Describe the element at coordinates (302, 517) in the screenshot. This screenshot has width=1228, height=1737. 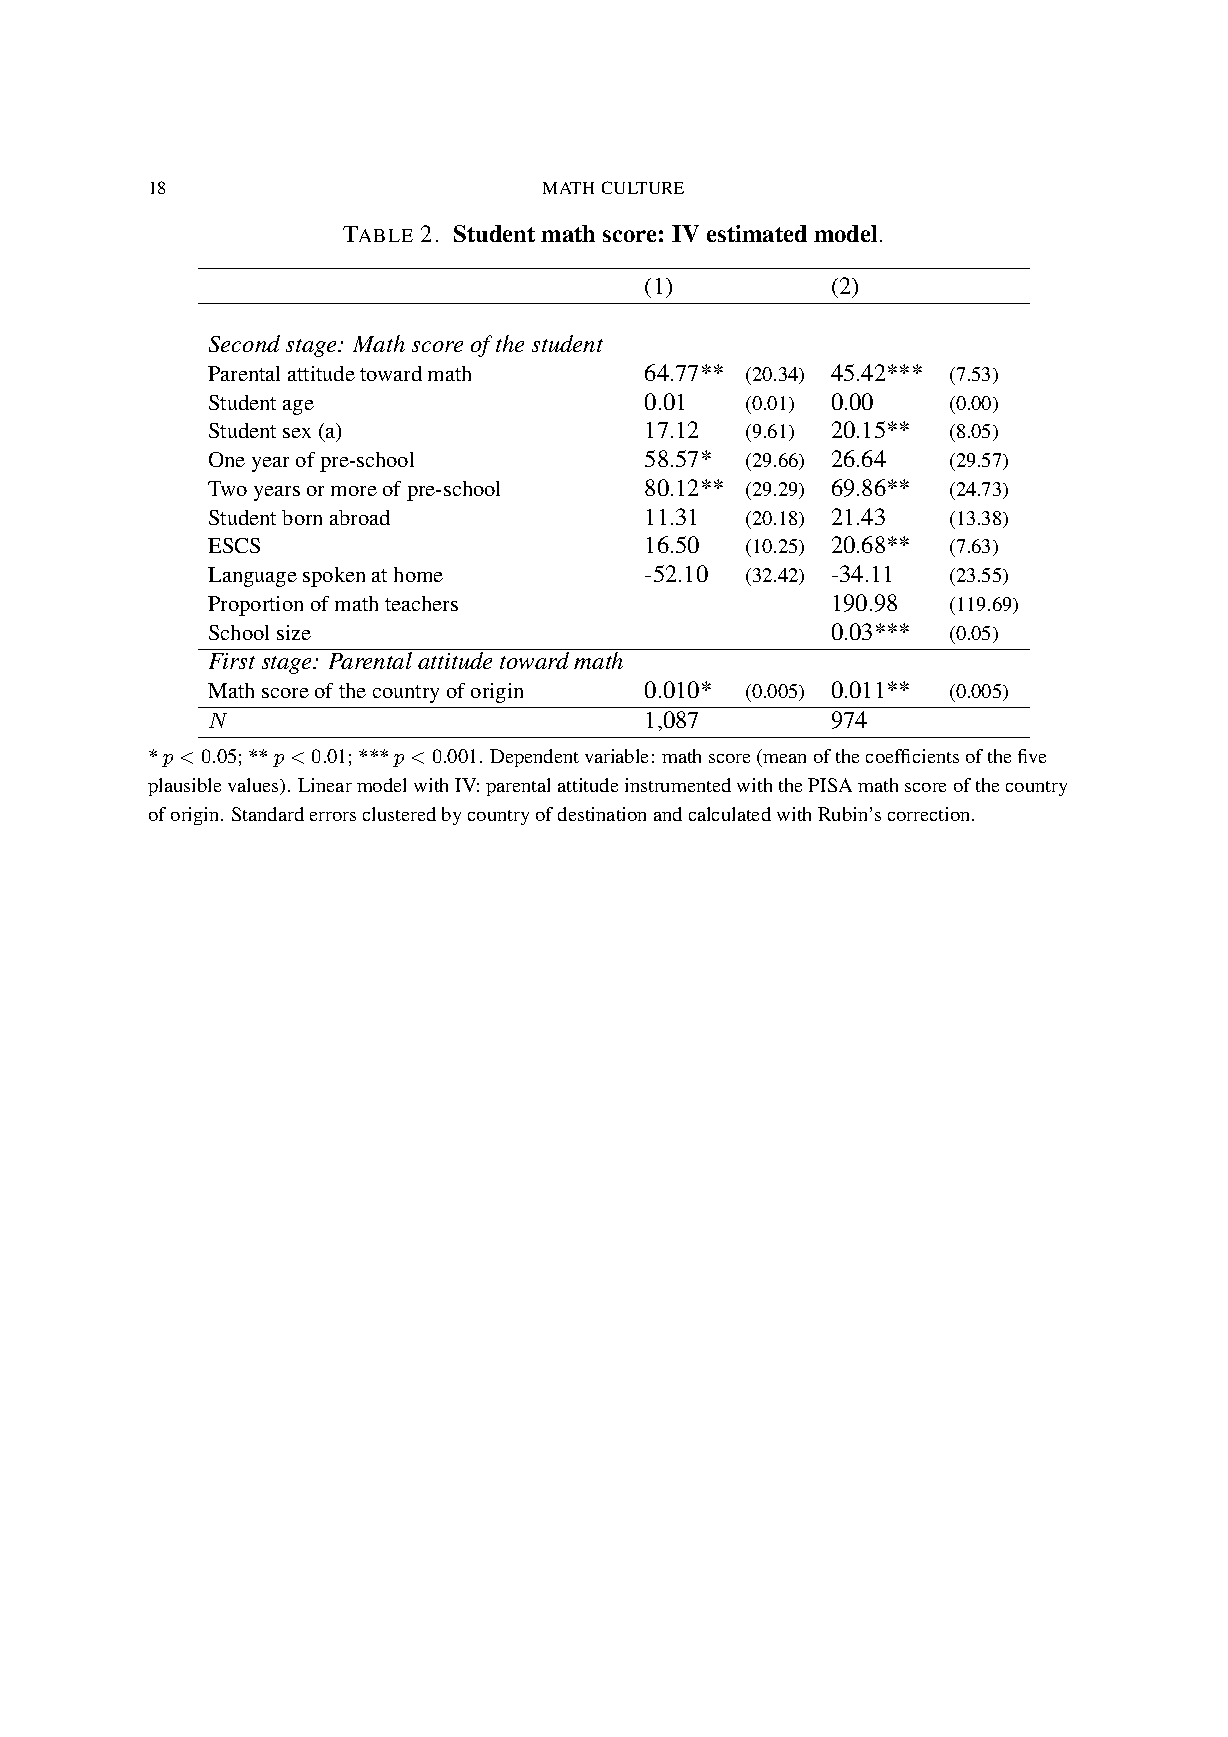
I see `born` at that location.
